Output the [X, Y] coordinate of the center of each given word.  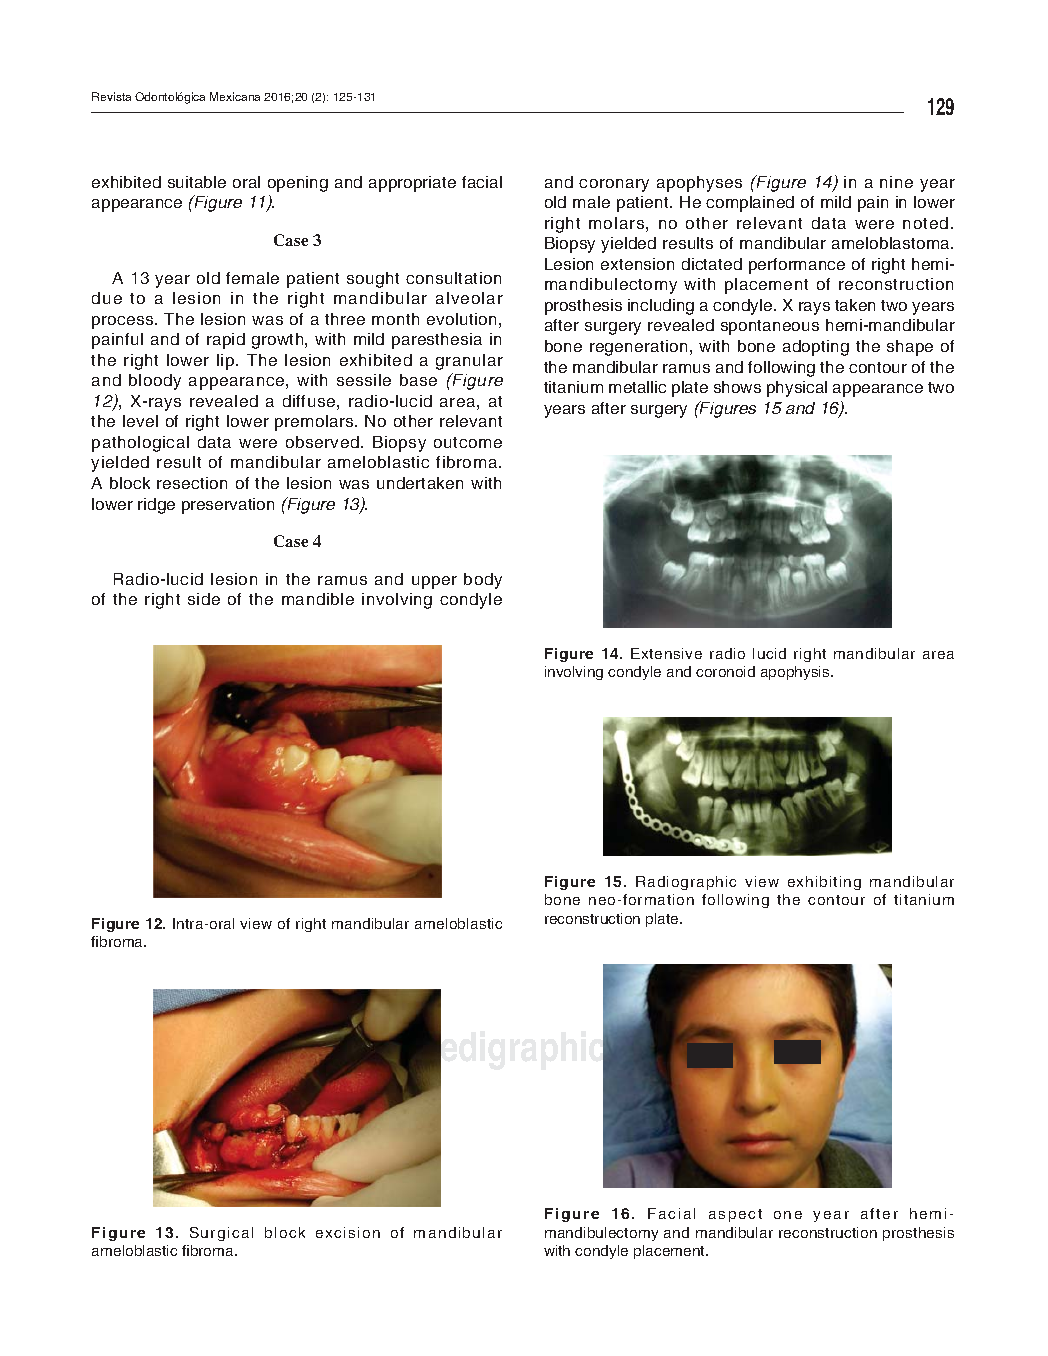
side [204, 599]
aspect [735, 1215]
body [483, 581]
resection [192, 483]
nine [896, 182]
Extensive [666, 653]
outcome [468, 442]
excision [348, 1232]
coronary [614, 185]
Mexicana [235, 96]
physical [797, 389]
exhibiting [824, 883]
